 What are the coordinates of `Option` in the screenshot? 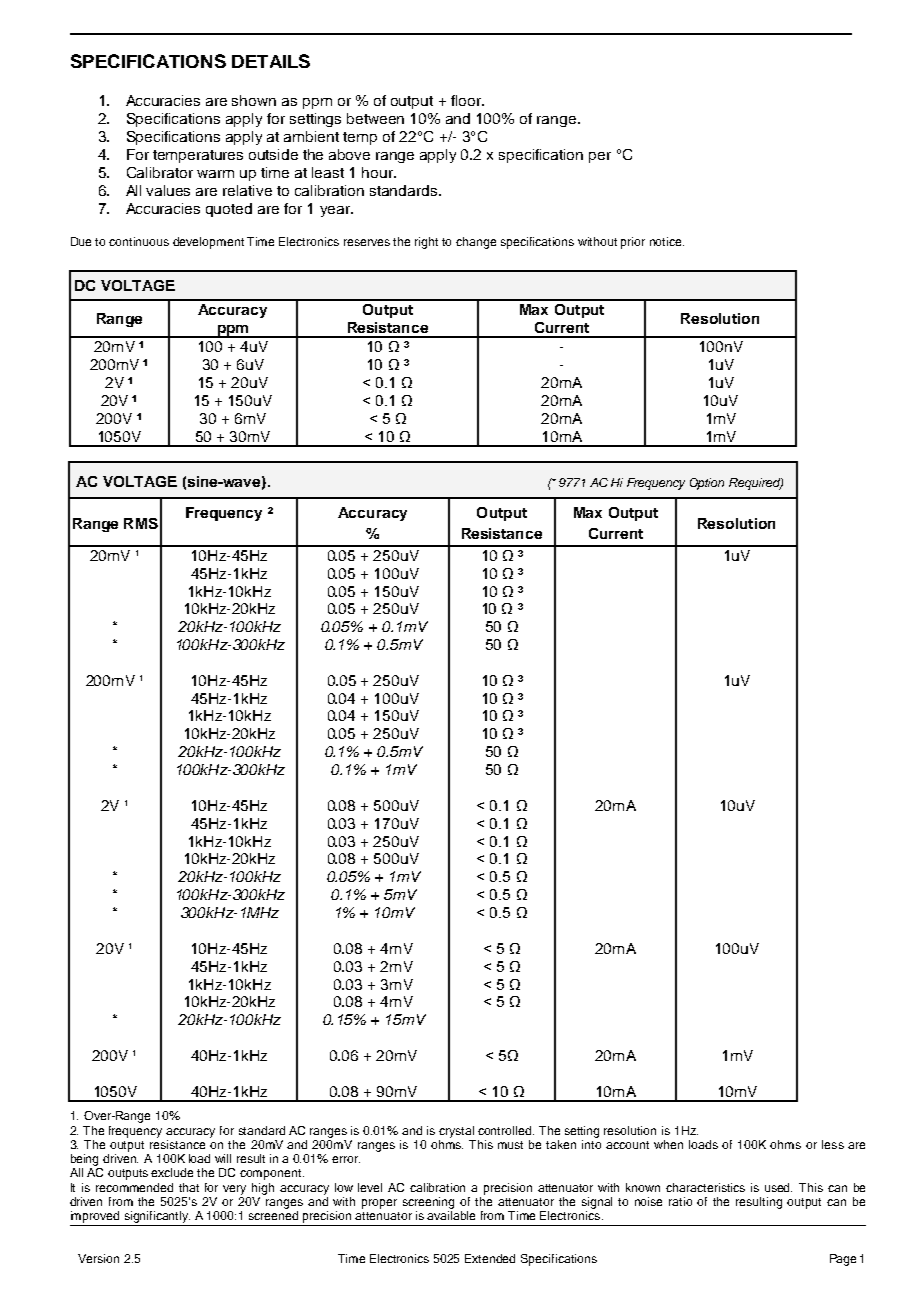 It's located at (707, 484).
